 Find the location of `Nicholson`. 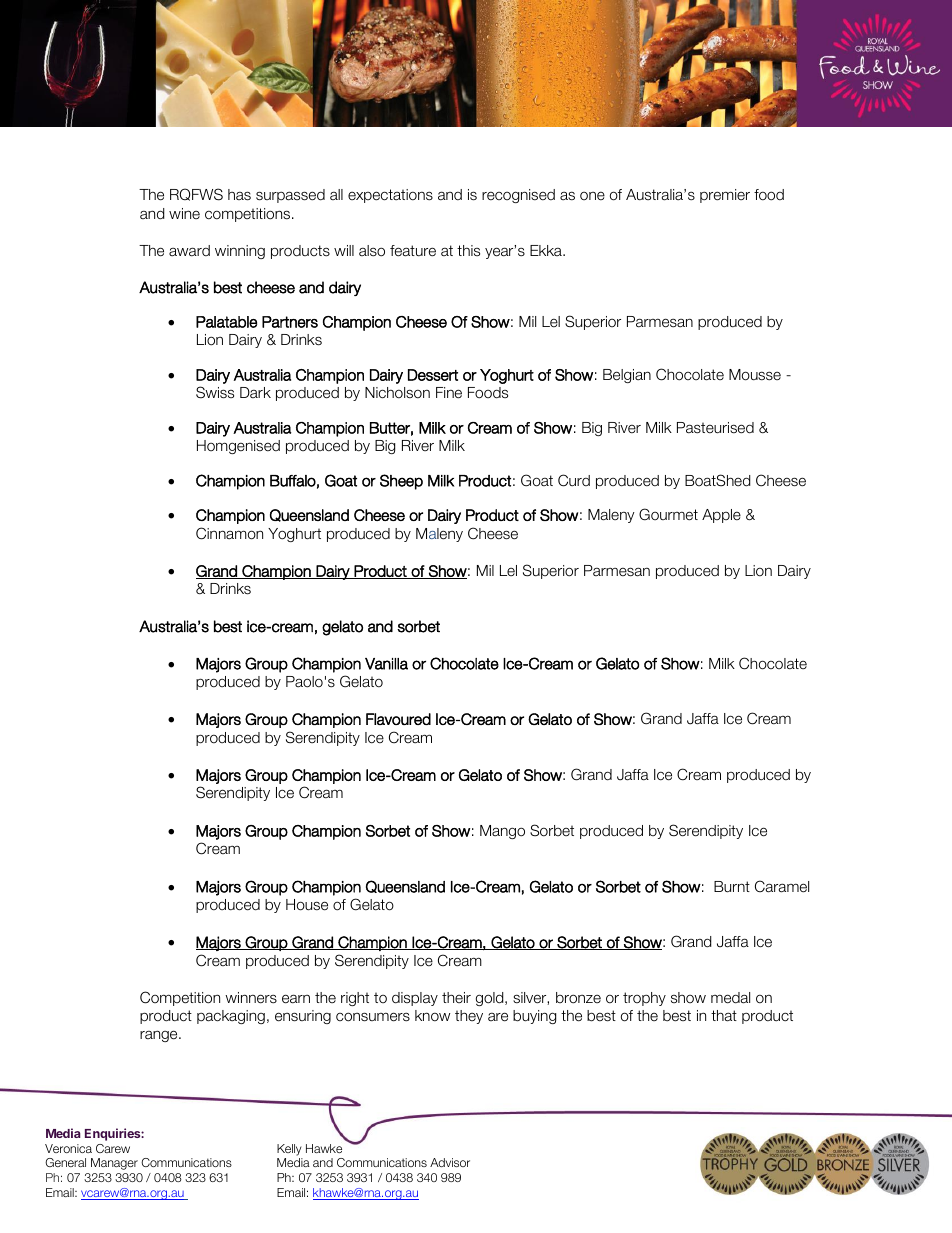

Nicholson is located at coordinates (397, 393).
